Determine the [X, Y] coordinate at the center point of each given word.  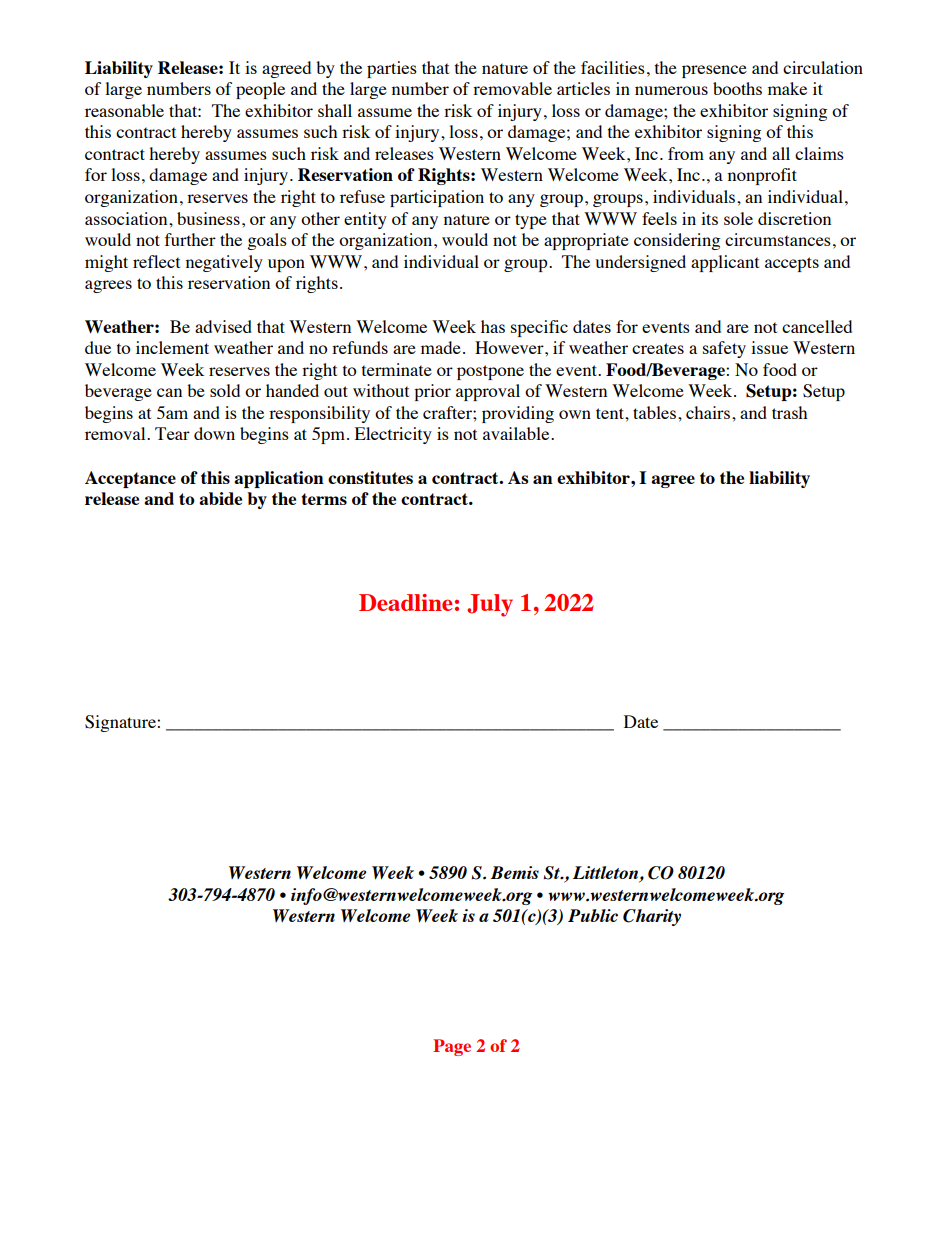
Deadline [406, 602]
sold [225, 390]
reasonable [124, 110]
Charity [652, 917]
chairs [708, 412]
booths [737, 88]
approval [488, 392]
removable [512, 88]
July [490, 605]
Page [452, 1047]
